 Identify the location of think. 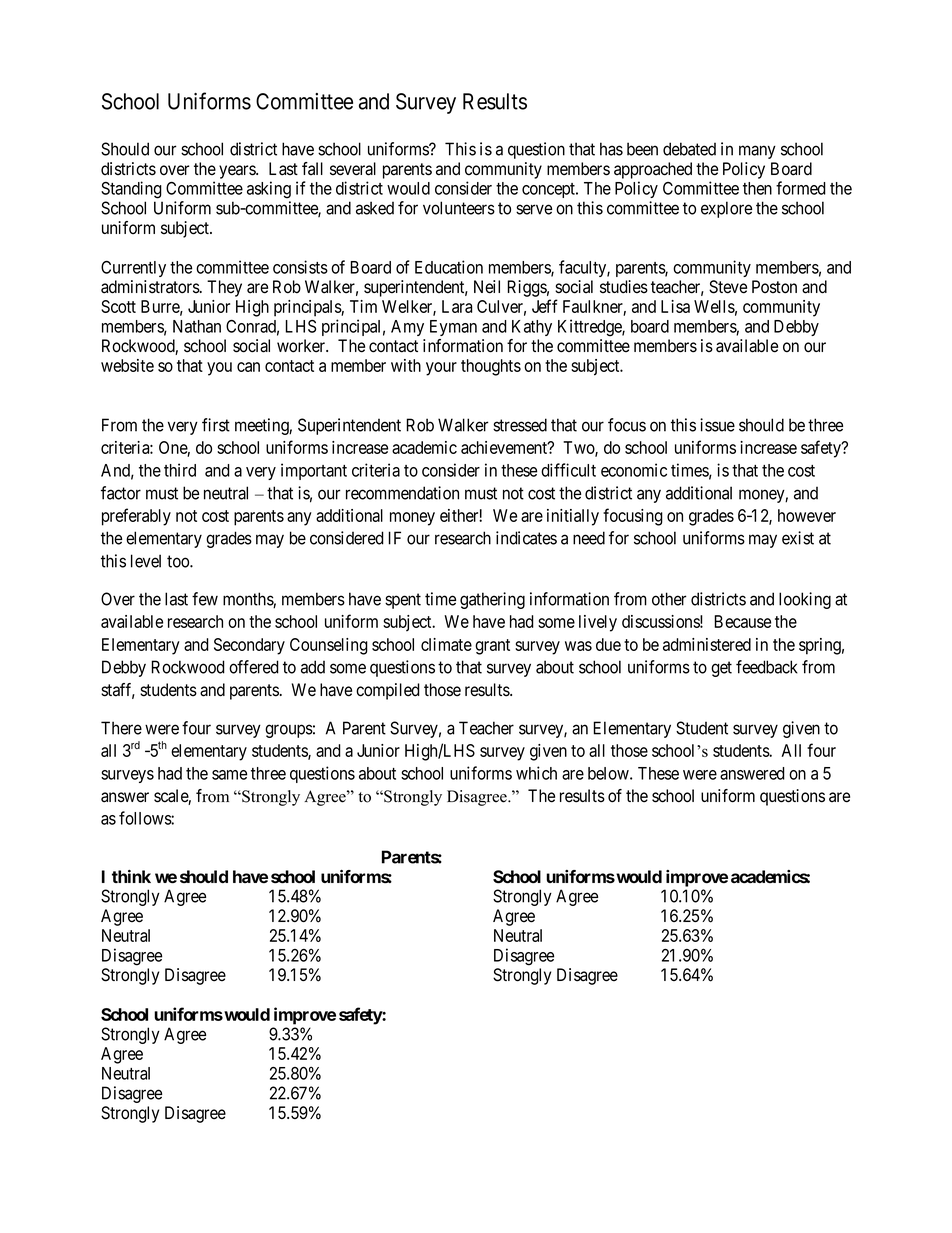
(131, 876).
